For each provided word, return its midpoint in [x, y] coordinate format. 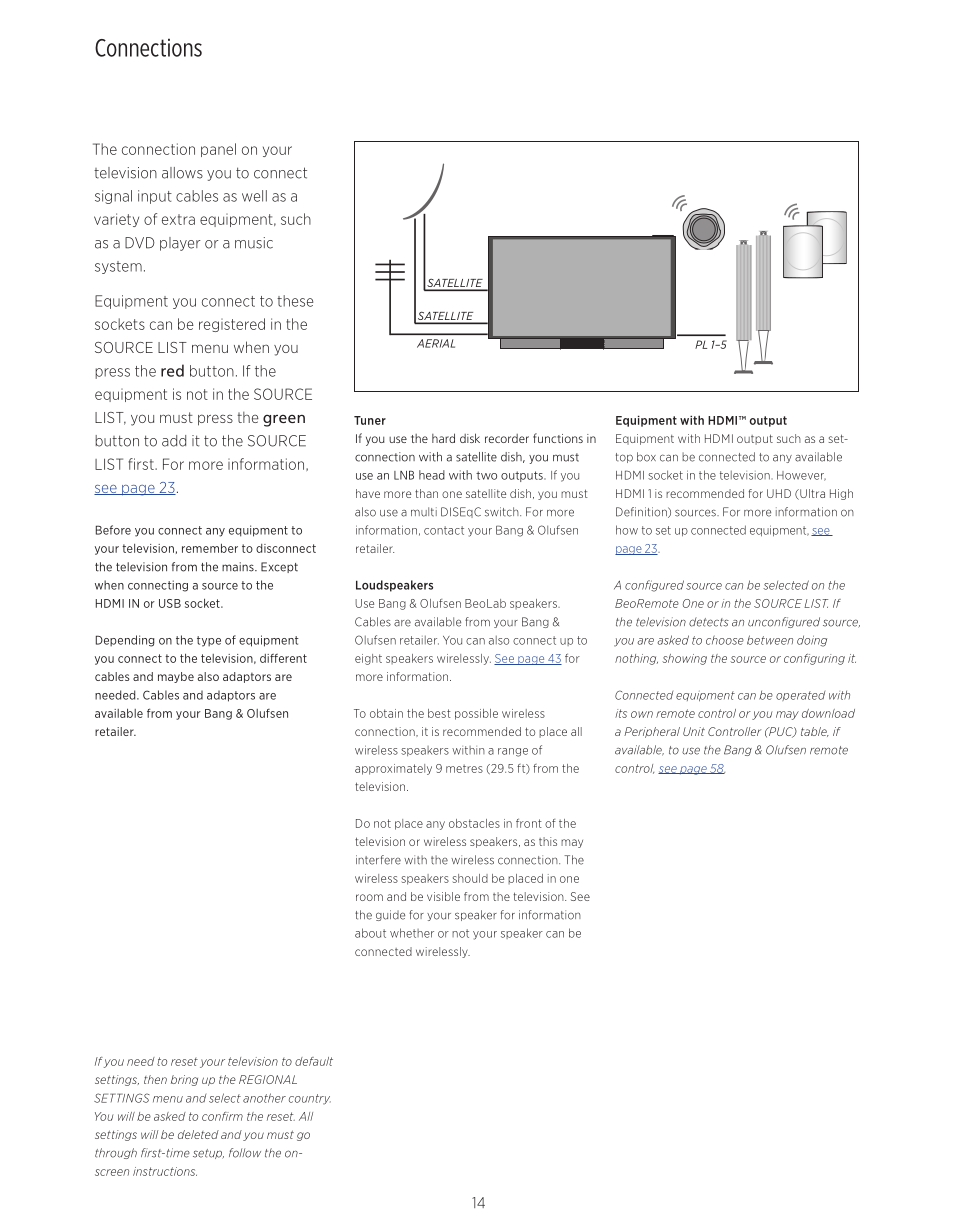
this [548, 841]
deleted [198, 1134]
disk [470, 438]
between [770, 640]
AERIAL [436, 343]
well [254, 196]
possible [476, 714]
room [369, 897]
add [174, 441]
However [801, 476]
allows [182, 173]
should [470, 878]
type [209, 641]
